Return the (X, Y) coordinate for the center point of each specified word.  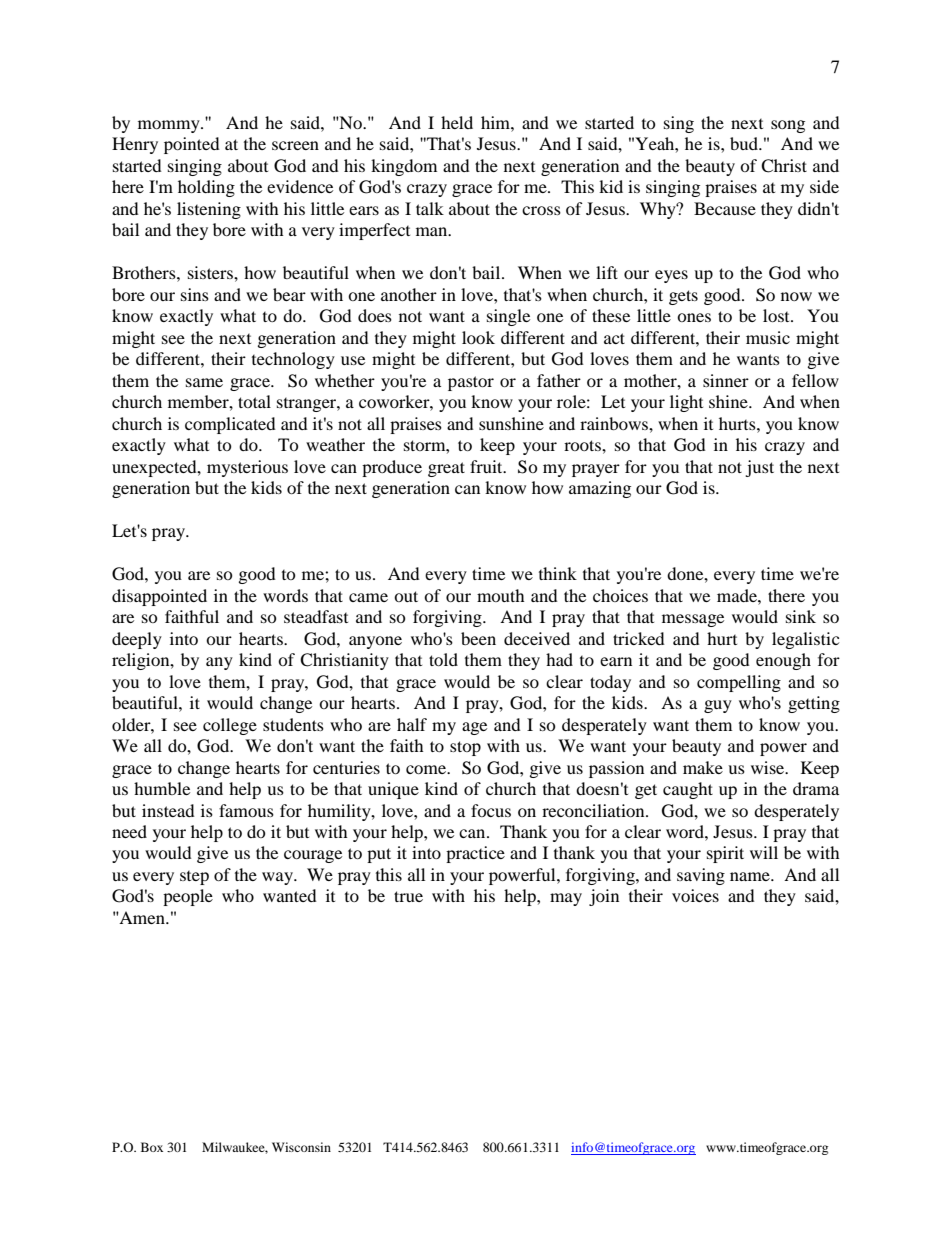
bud (745, 143)
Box (152, 1147)
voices (695, 895)
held (457, 122)
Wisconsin (301, 1147)
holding (206, 188)
